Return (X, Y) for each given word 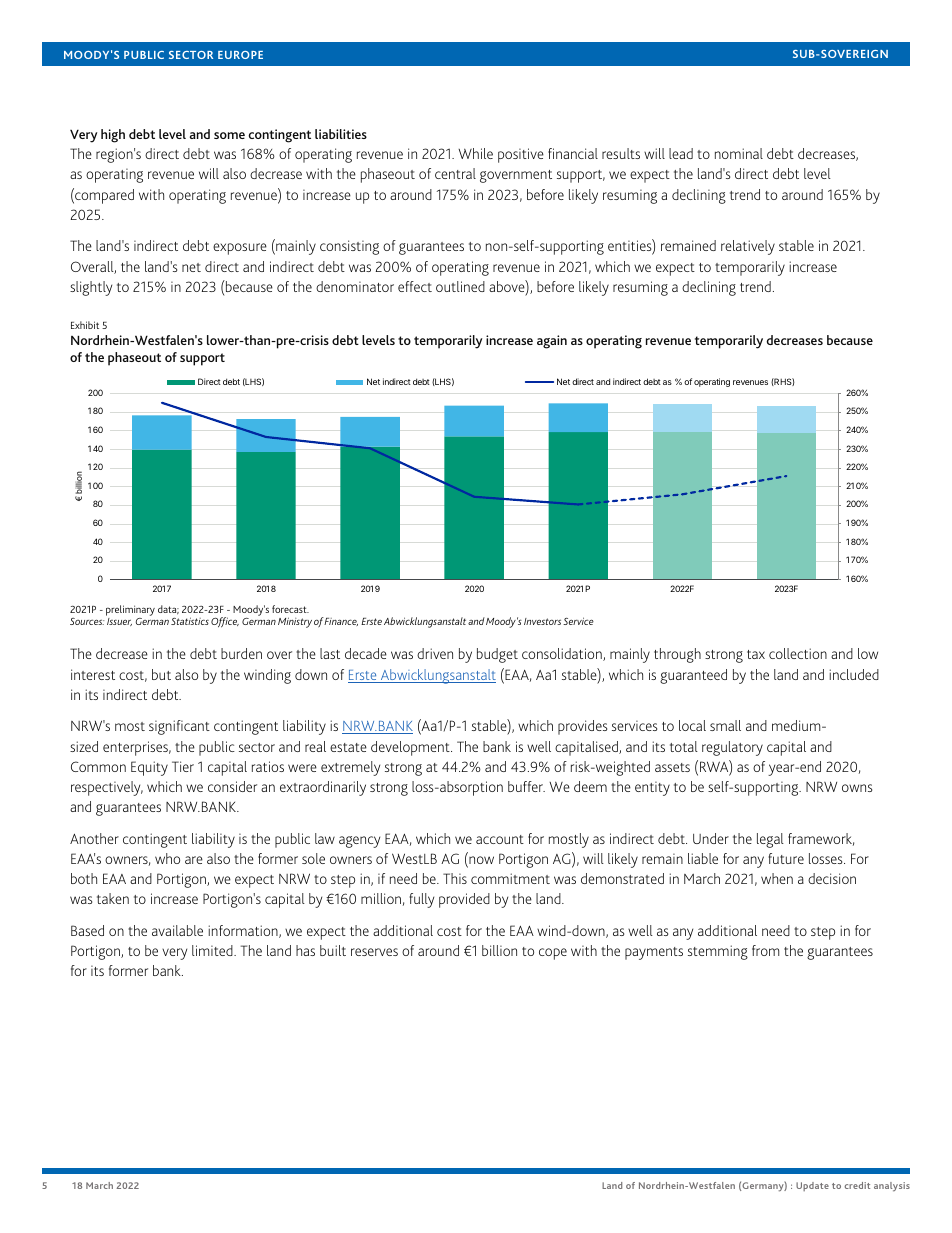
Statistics (190, 621)
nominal (739, 153)
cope (553, 954)
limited (213, 950)
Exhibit (85, 325)
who (167, 858)
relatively (748, 247)
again (552, 342)
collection (798, 653)
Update (812, 1186)
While (475, 153)
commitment (510, 878)
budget (497, 655)
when (777, 878)
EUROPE (240, 55)
